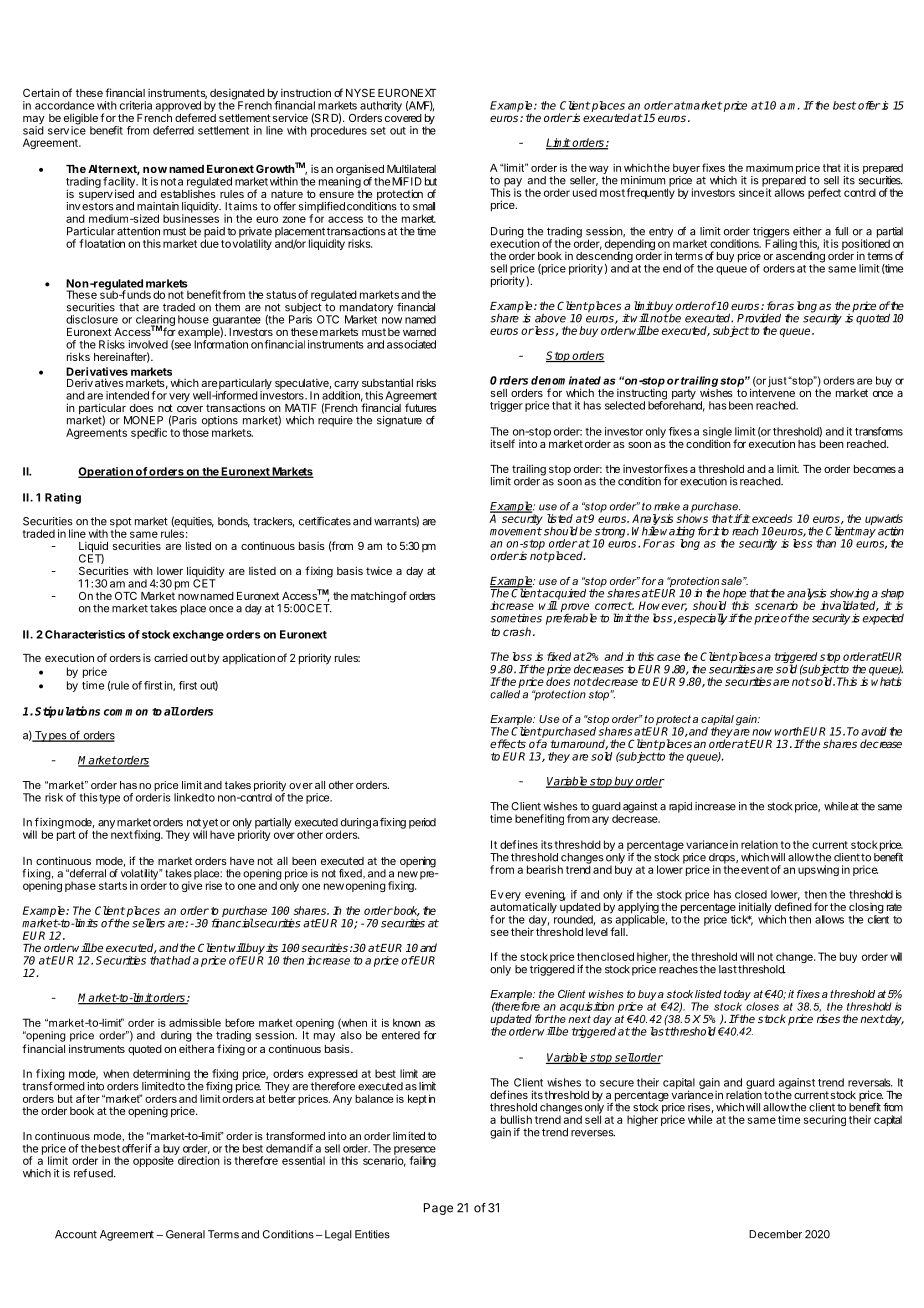  I want to click on opposite, so click(154, 1160).
